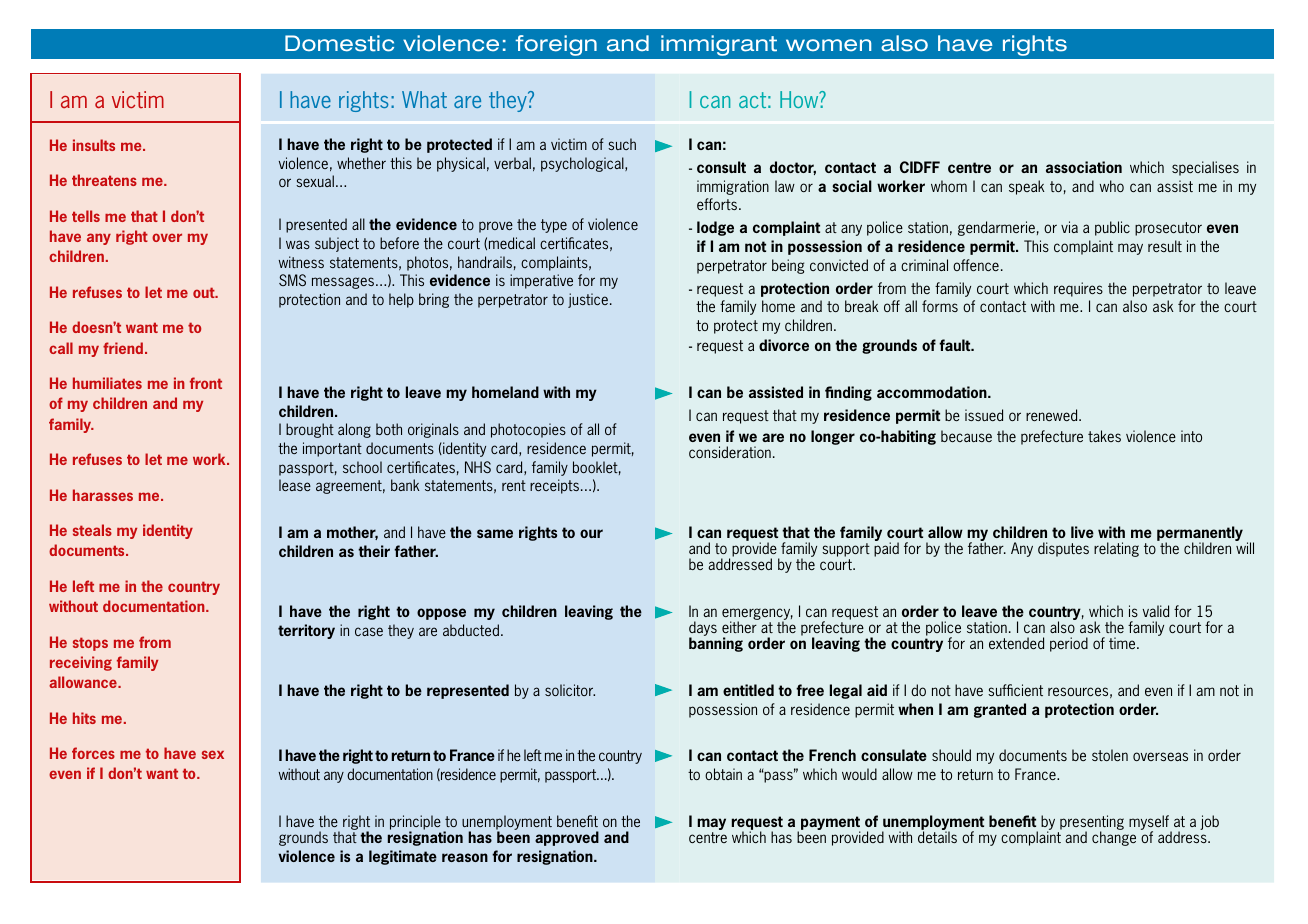 This screenshot has width=1308, height=924. I want to click on territory, so click(306, 631).
